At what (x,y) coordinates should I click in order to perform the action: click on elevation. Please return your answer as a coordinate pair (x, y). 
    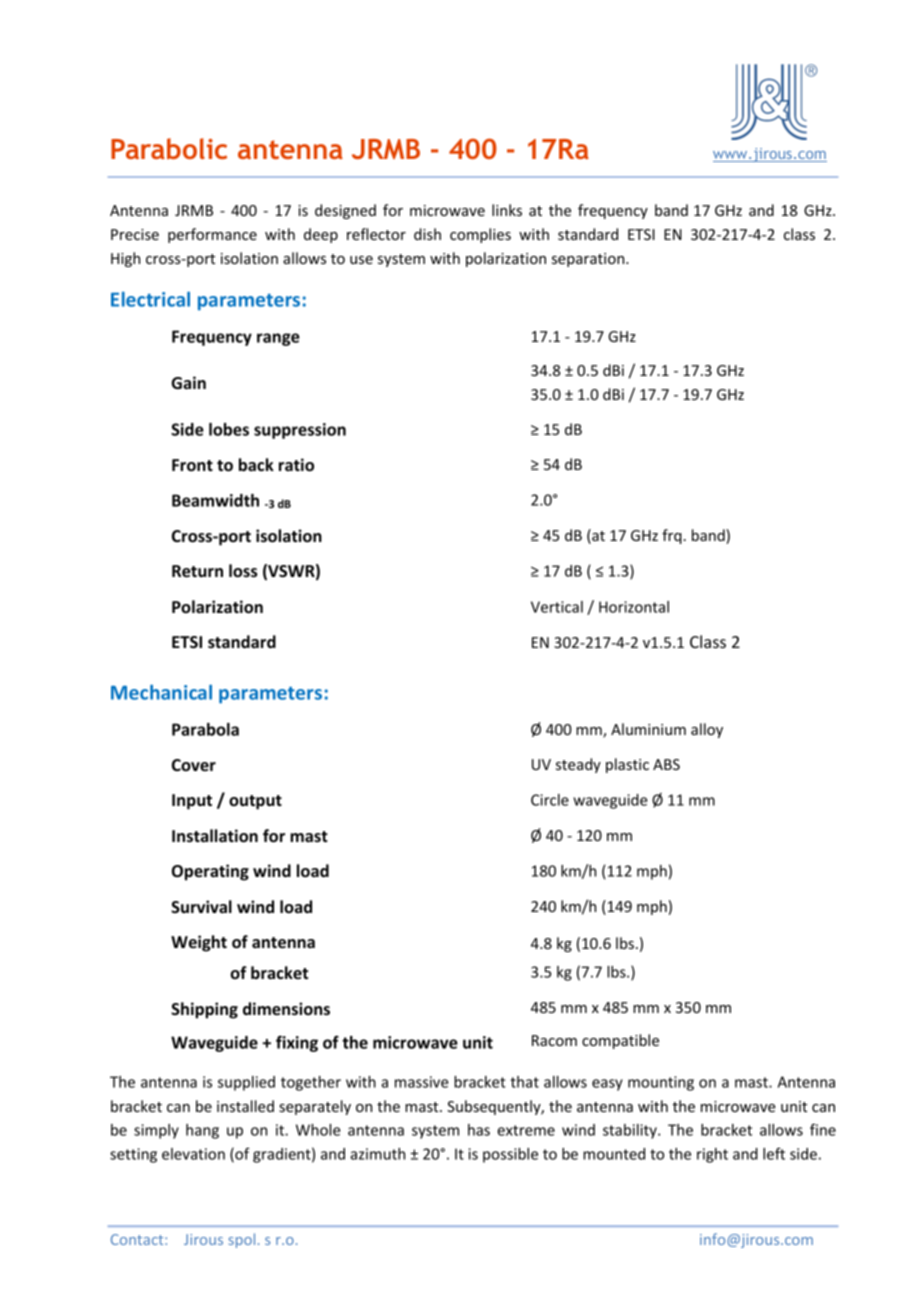
    Looking at the image, I should click on (193, 1154).
